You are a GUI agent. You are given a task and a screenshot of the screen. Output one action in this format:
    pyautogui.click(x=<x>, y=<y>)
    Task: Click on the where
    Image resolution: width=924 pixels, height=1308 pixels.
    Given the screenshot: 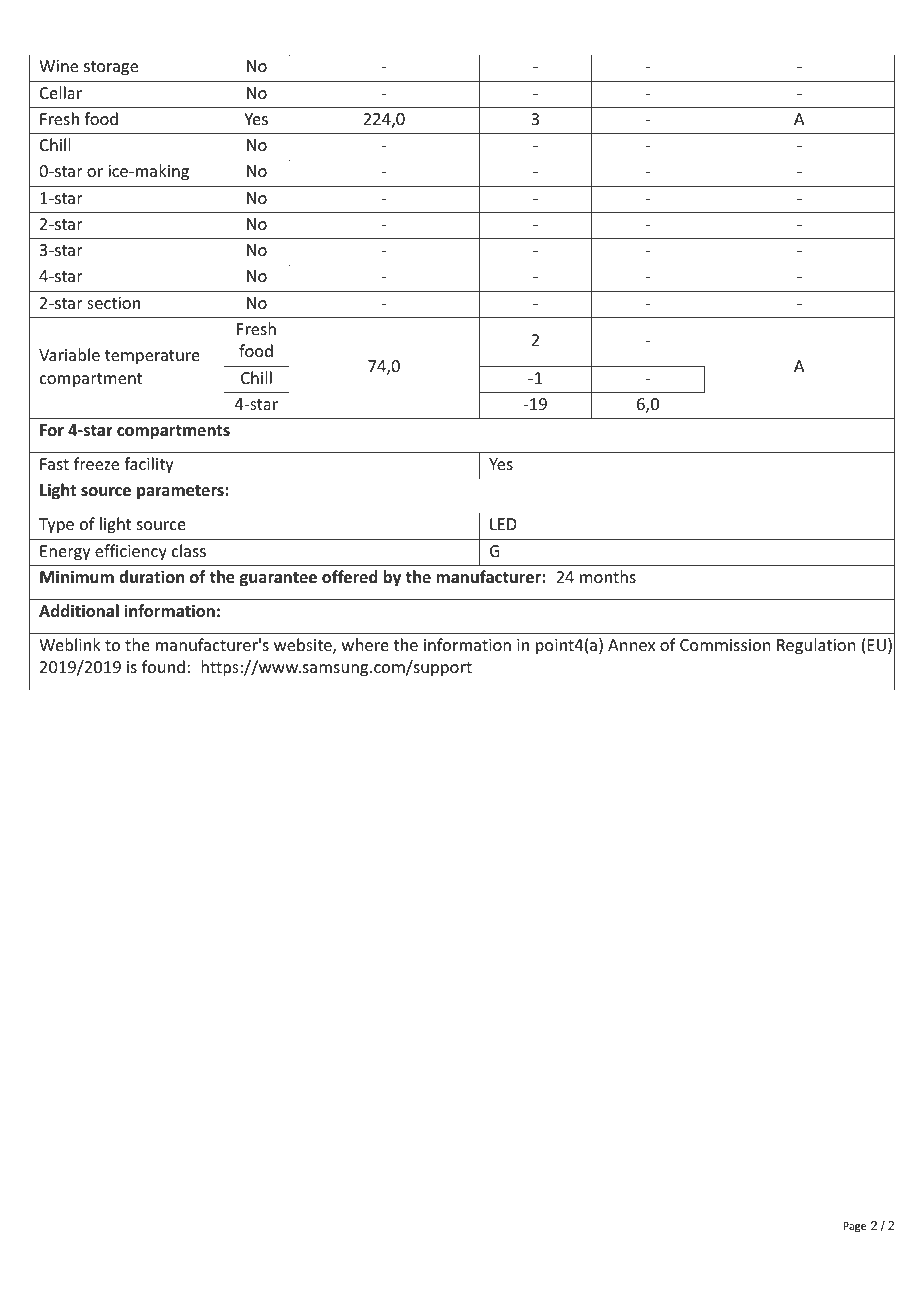 What is the action you would take?
    pyautogui.click(x=365, y=644)
